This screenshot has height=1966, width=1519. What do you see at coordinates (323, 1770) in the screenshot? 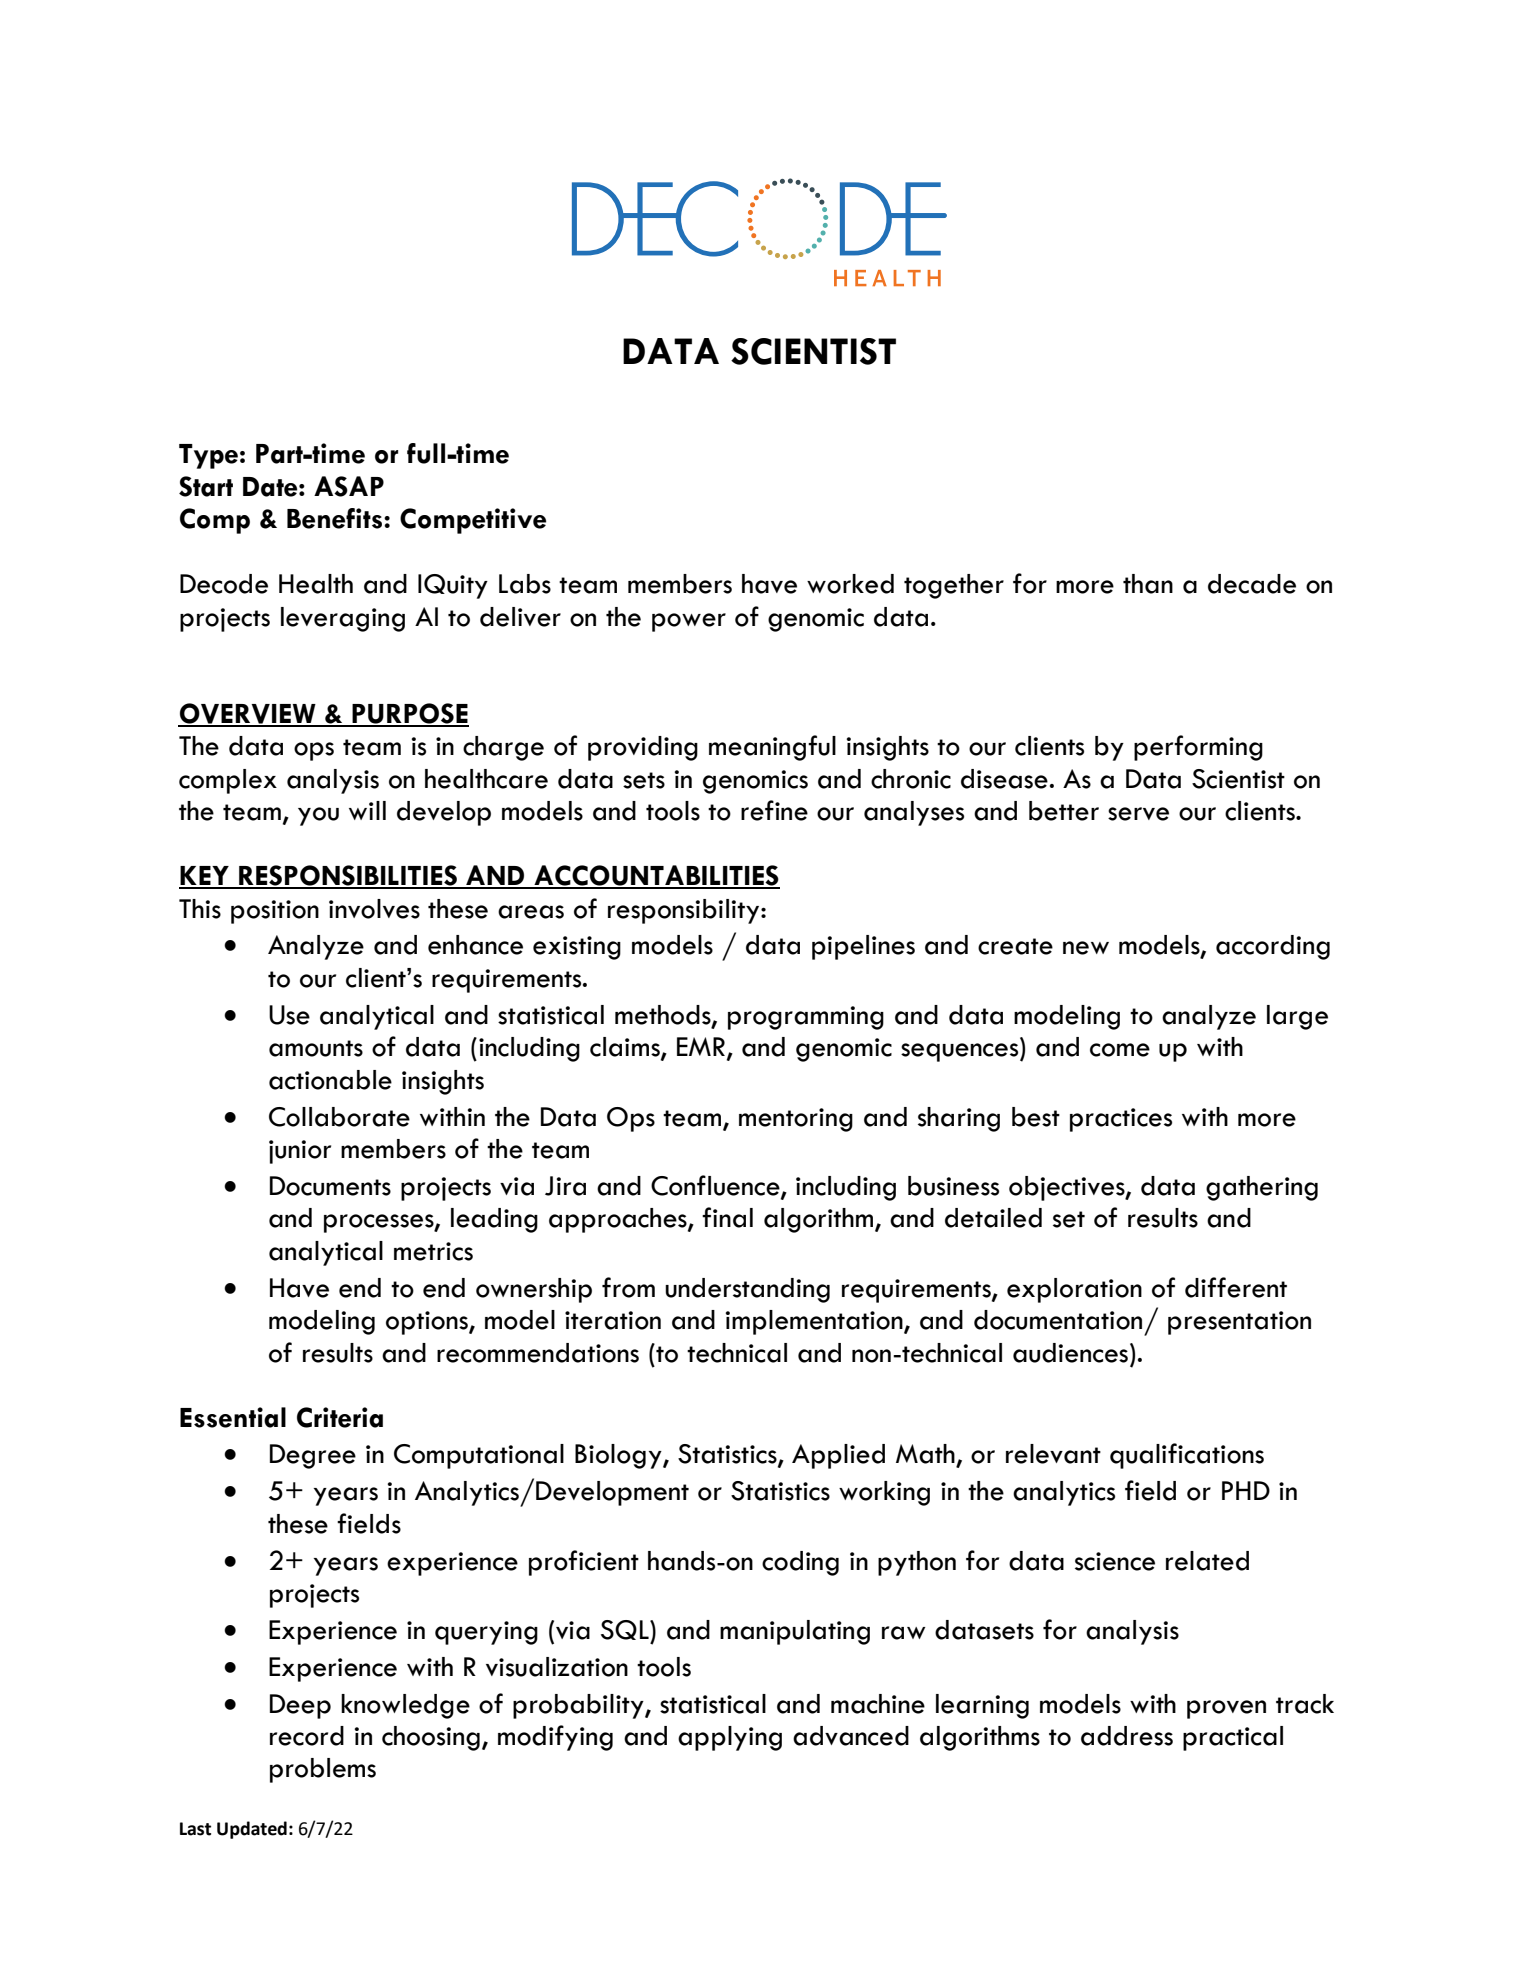
I see `problems` at bounding box center [323, 1770].
